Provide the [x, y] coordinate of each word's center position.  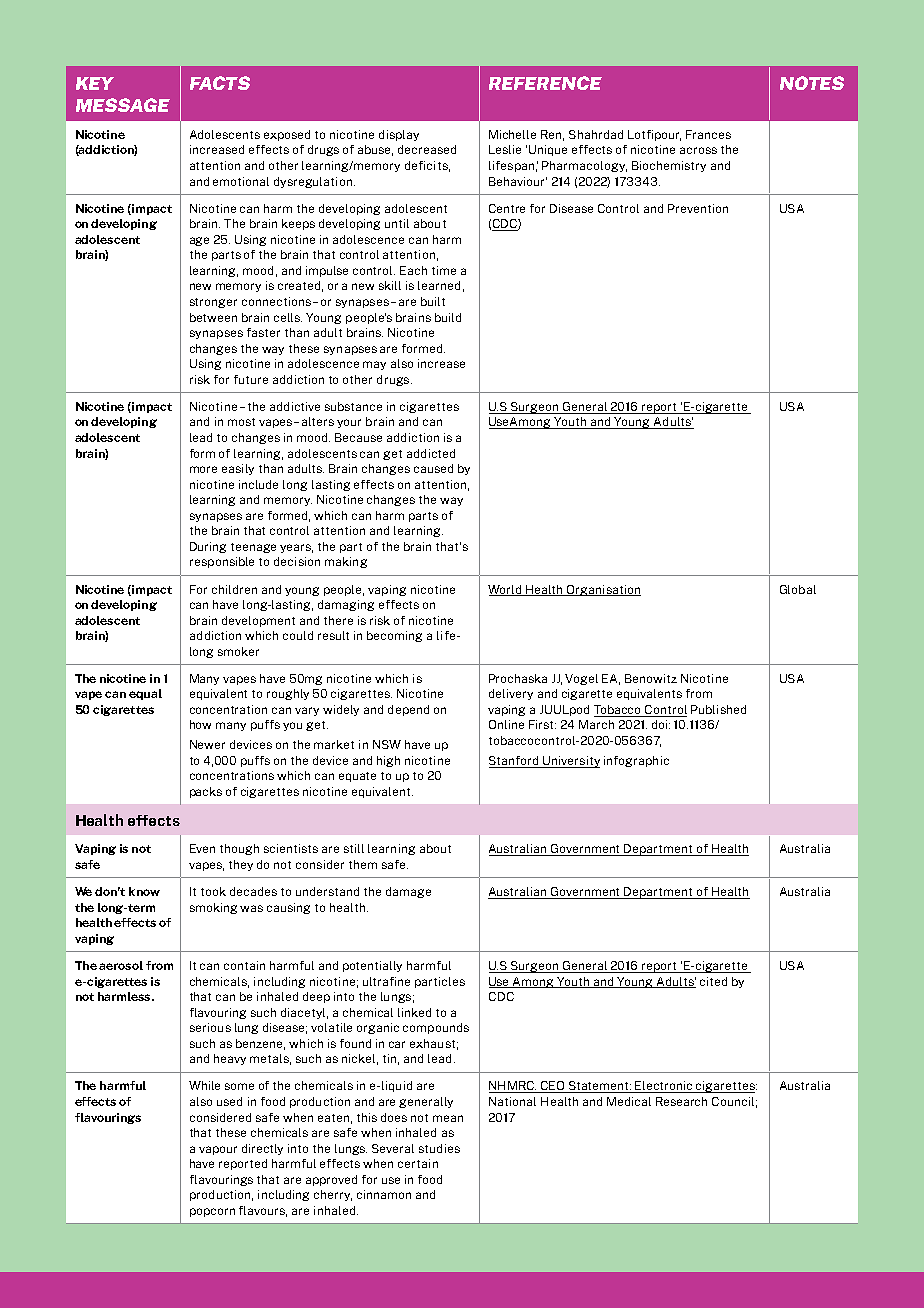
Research [681, 1101]
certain [418, 1163]
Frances [708, 134]
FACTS [220, 83]
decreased [427, 149]
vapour [218, 1150]
